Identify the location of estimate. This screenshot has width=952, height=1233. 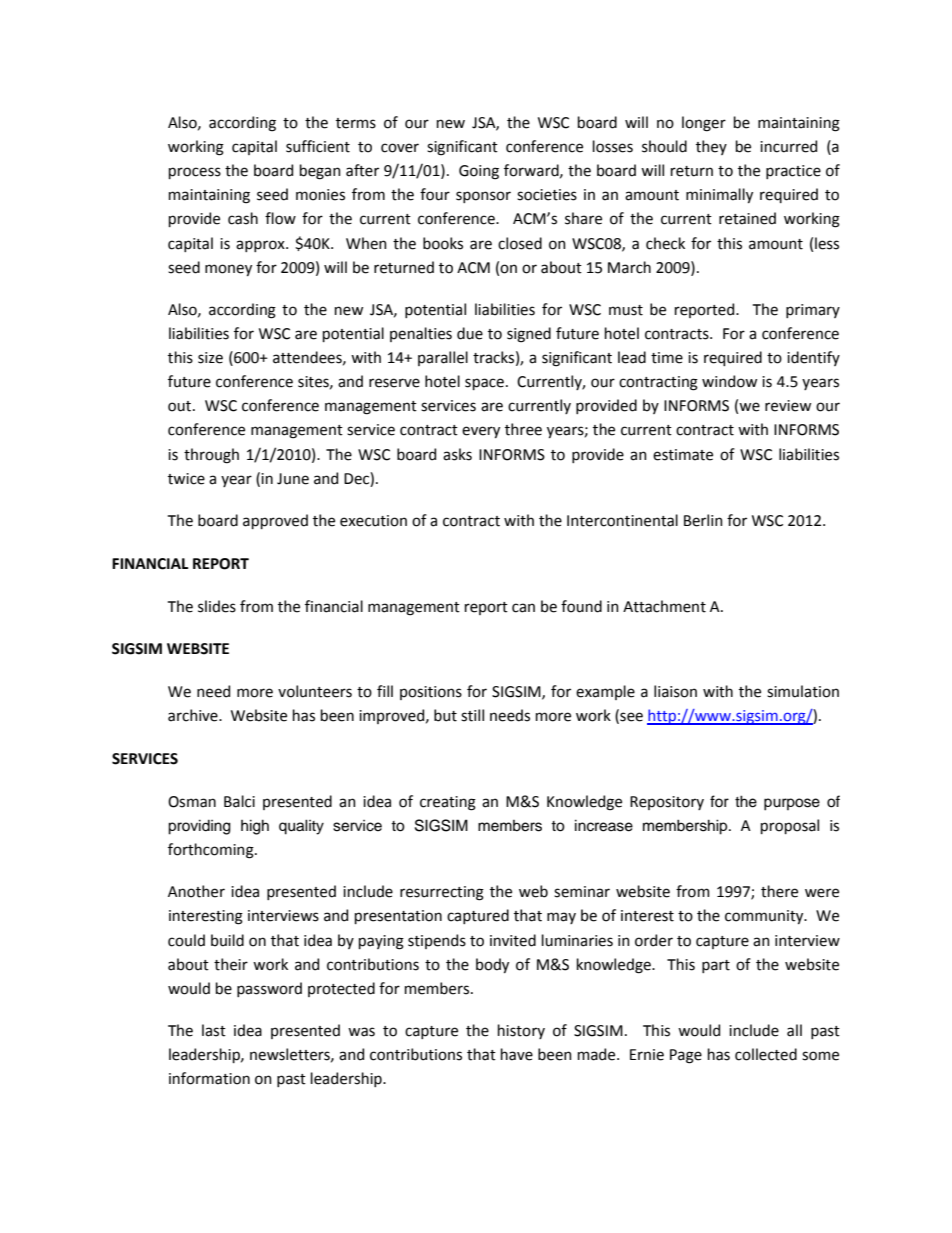
(683, 455).
